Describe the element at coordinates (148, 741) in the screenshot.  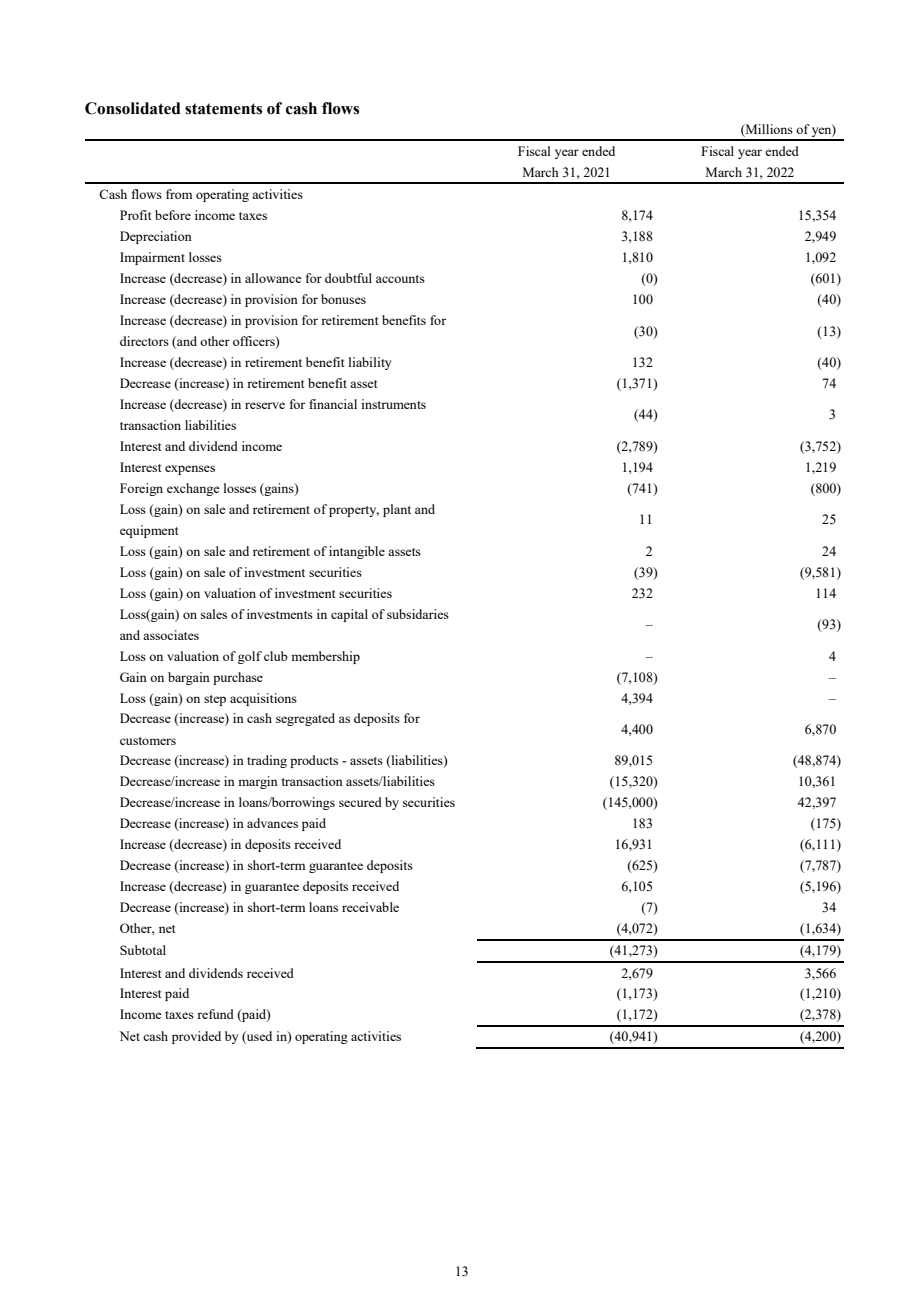
I see `customers` at that location.
